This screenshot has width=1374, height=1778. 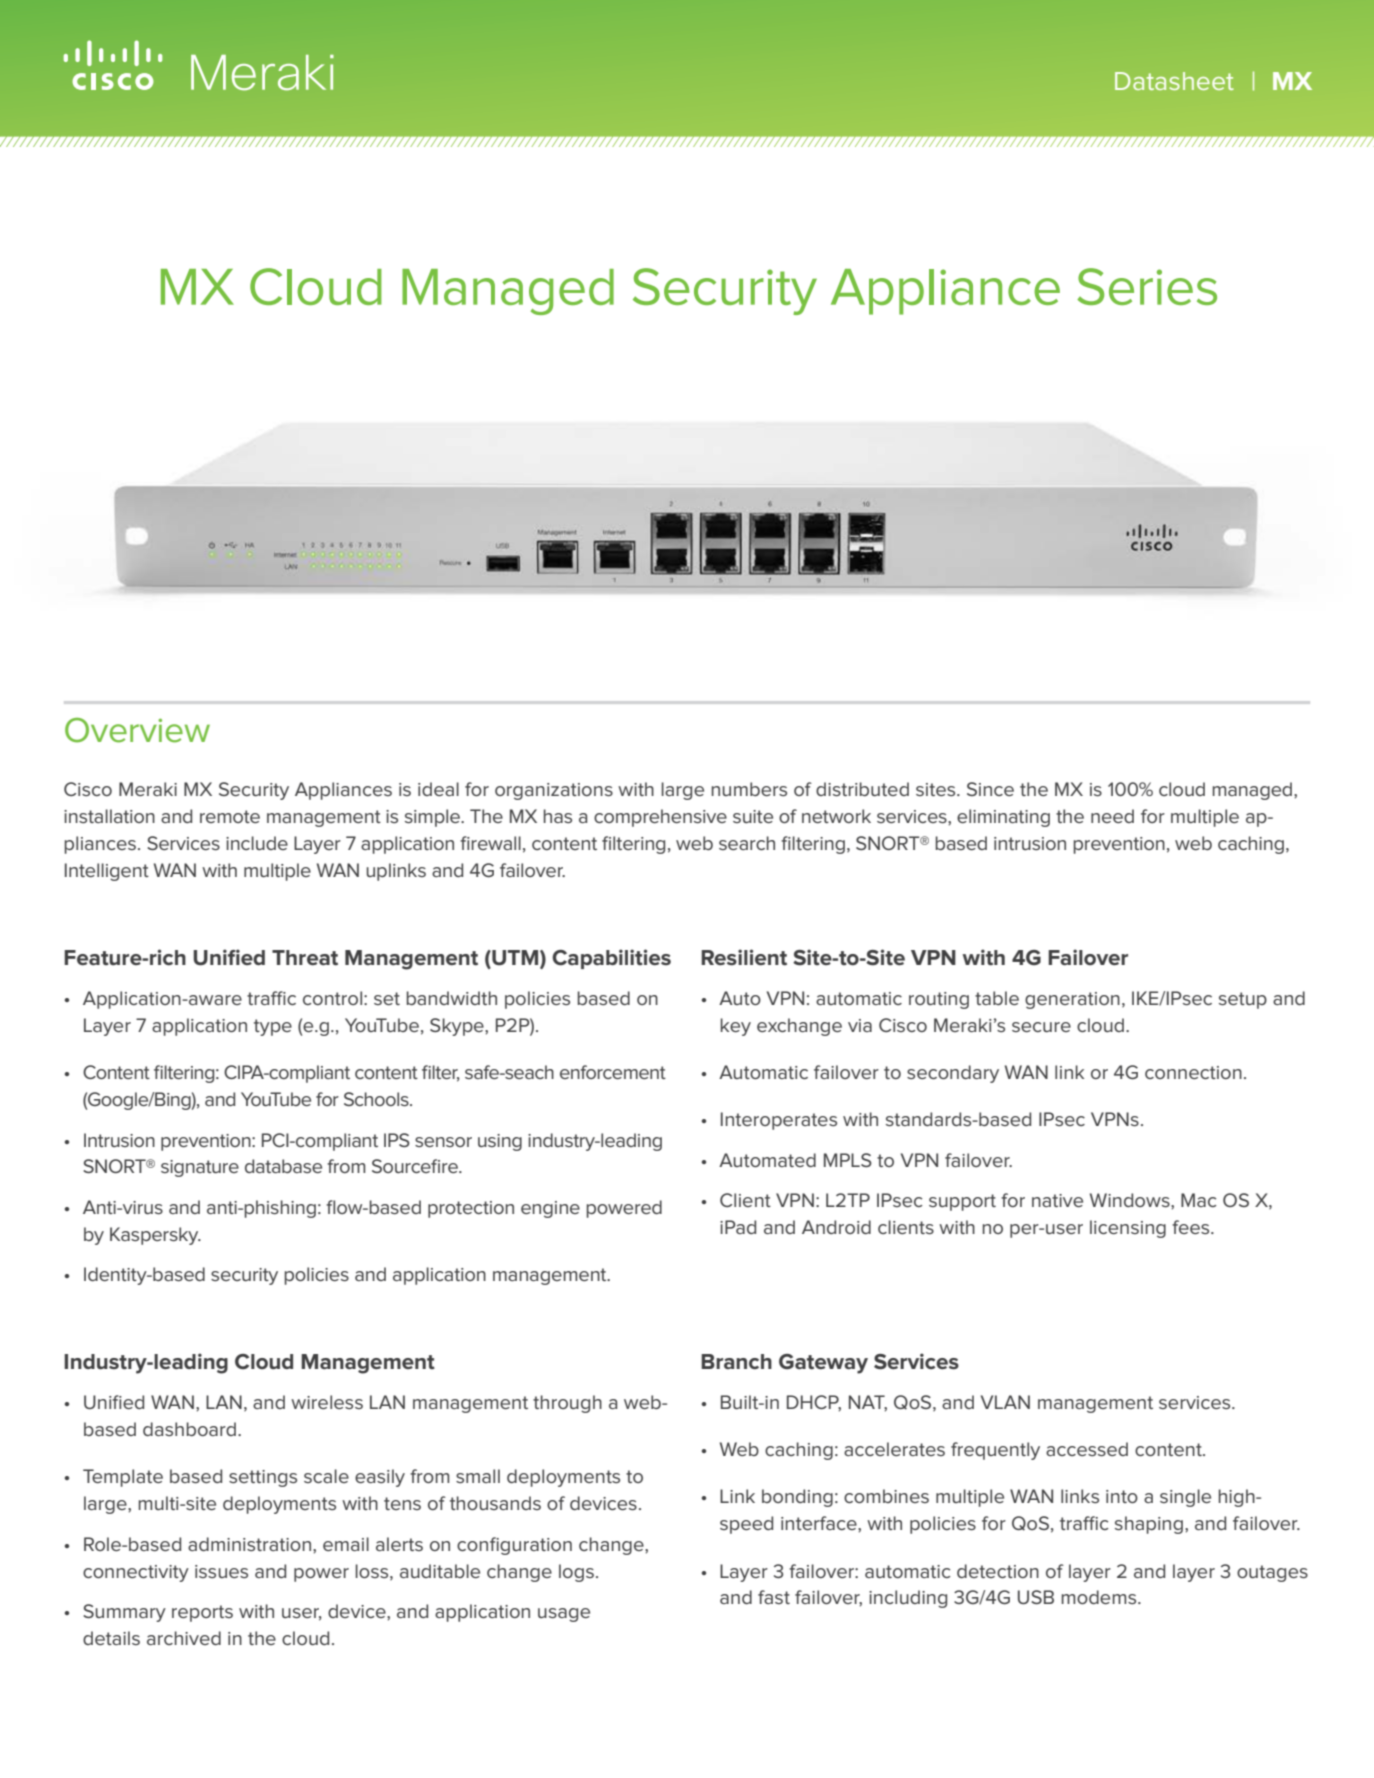 I want to click on include, so click(x=257, y=843).
